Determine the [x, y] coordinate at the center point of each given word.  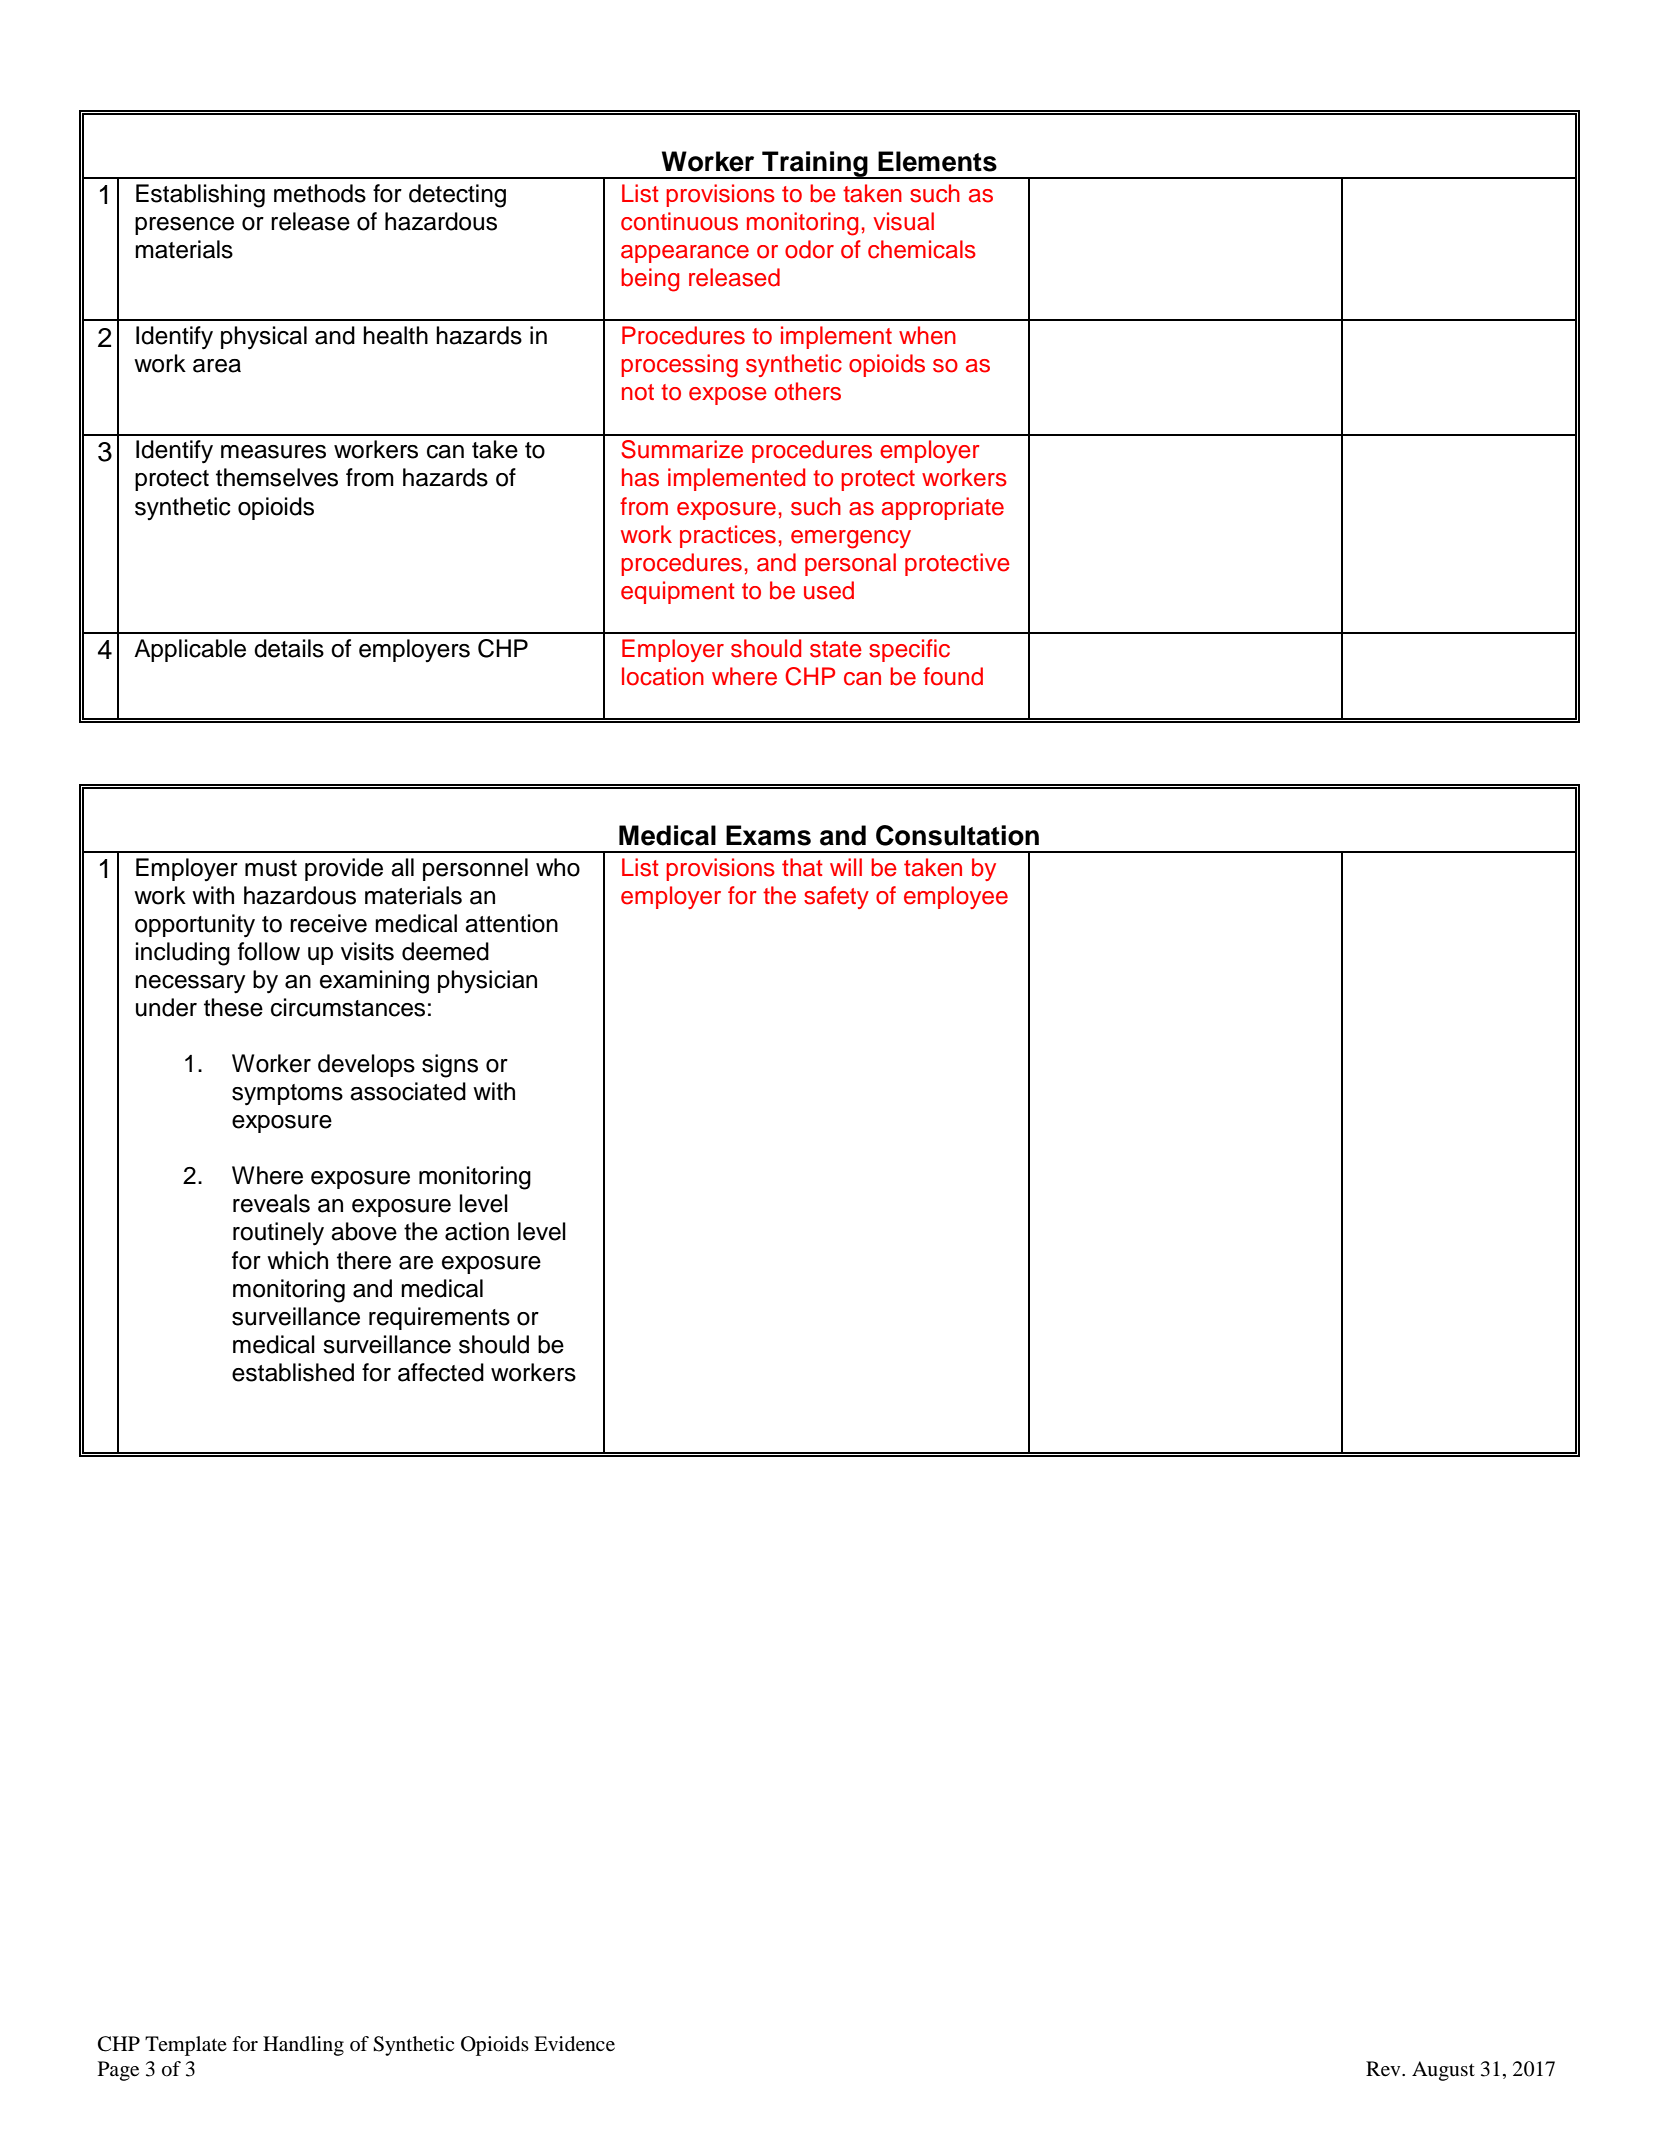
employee [956, 897]
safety [836, 897]
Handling [303, 2046]
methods [320, 193]
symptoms [287, 1095]
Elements [937, 161]
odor [809, 249]
